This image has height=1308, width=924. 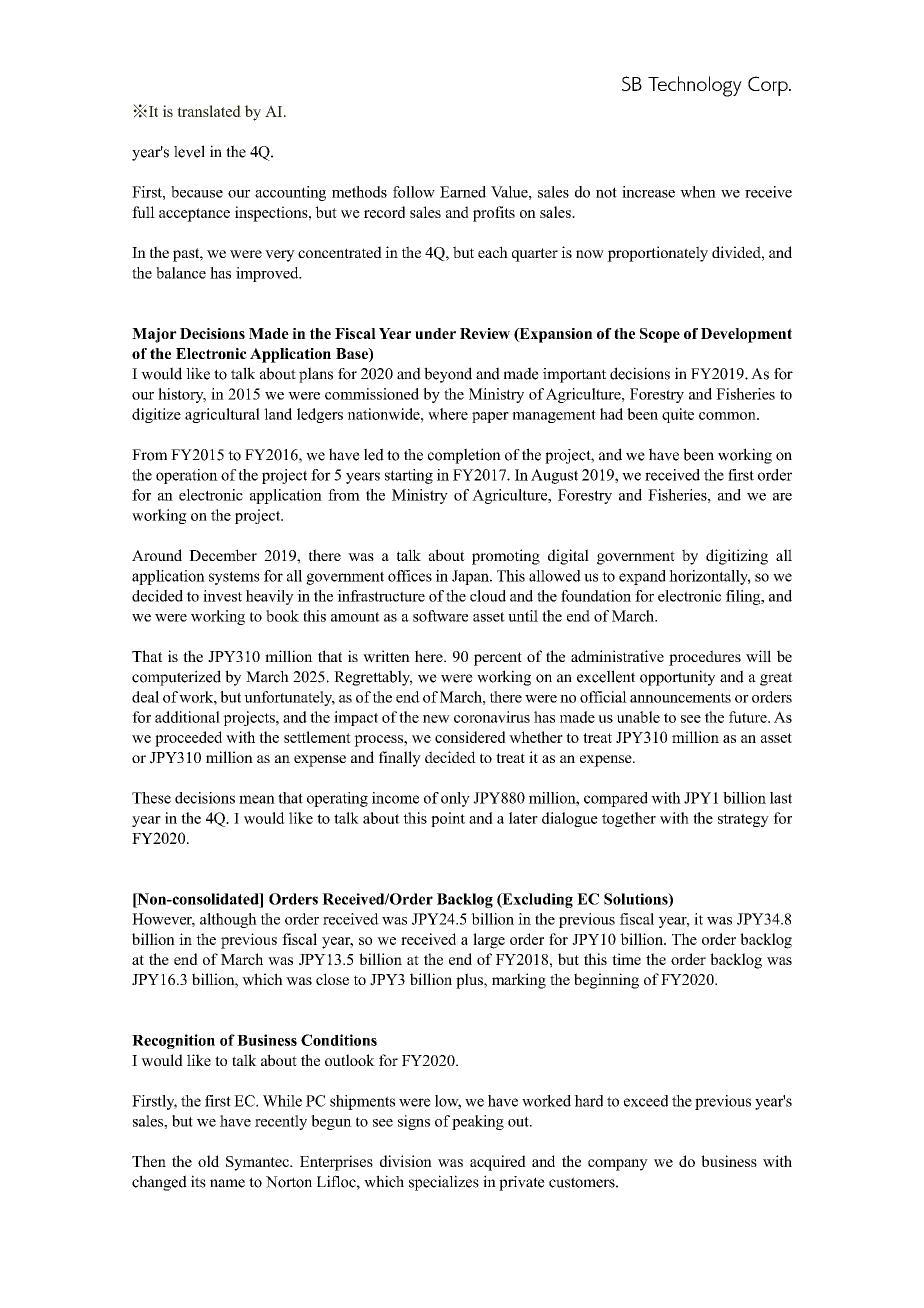 What do you see at coordinates (463, 192) in the image?
I see `Earned` at bounding box center [463, 192].
